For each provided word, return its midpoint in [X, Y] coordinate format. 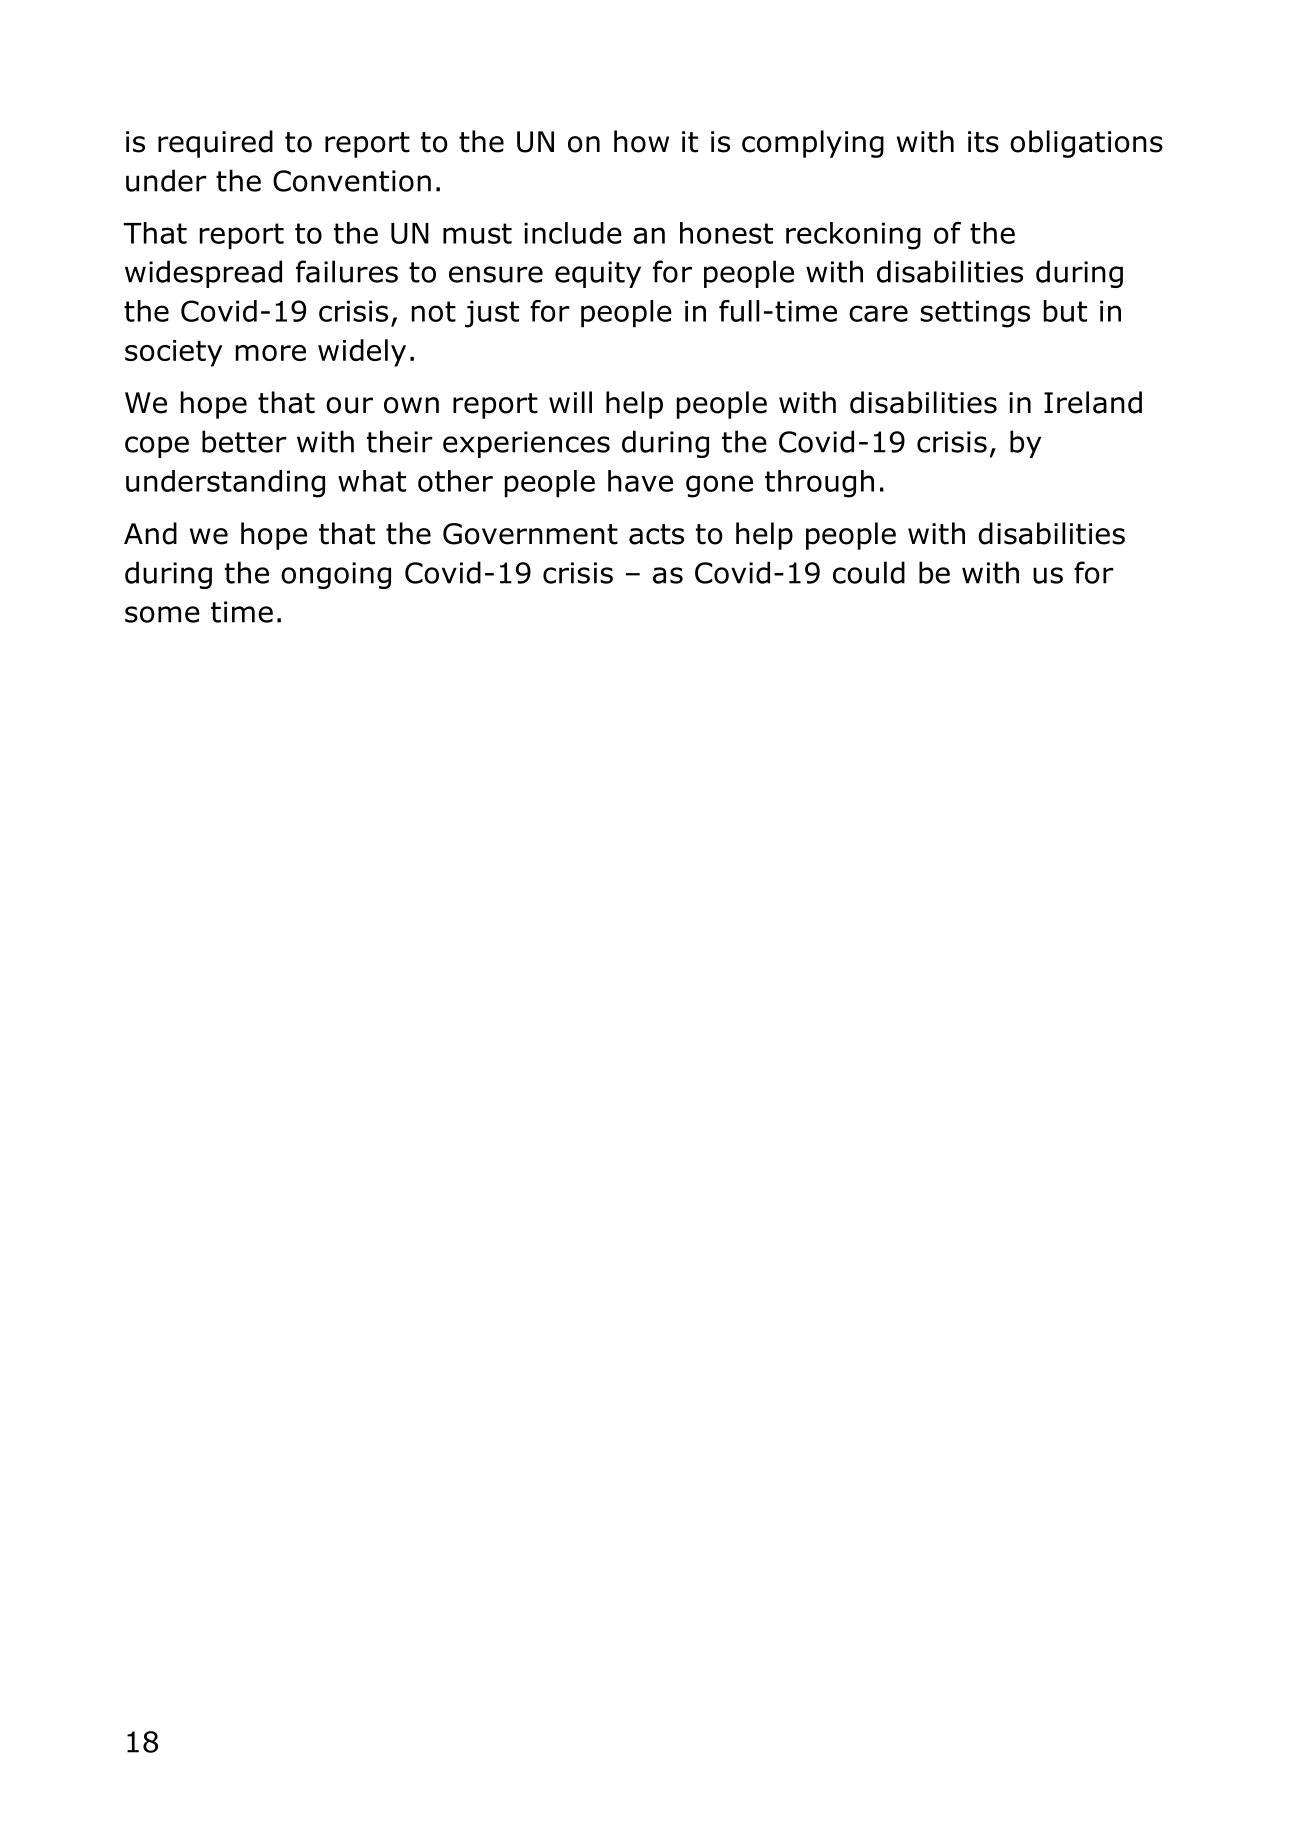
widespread [203, 274]
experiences [526, 444]
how [641, 141]
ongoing [336, 575]
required [215, 144]
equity [598, 274]
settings [975, 314]
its [983, 142]
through [819, 484]
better [244, 441]
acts [656, 534]
